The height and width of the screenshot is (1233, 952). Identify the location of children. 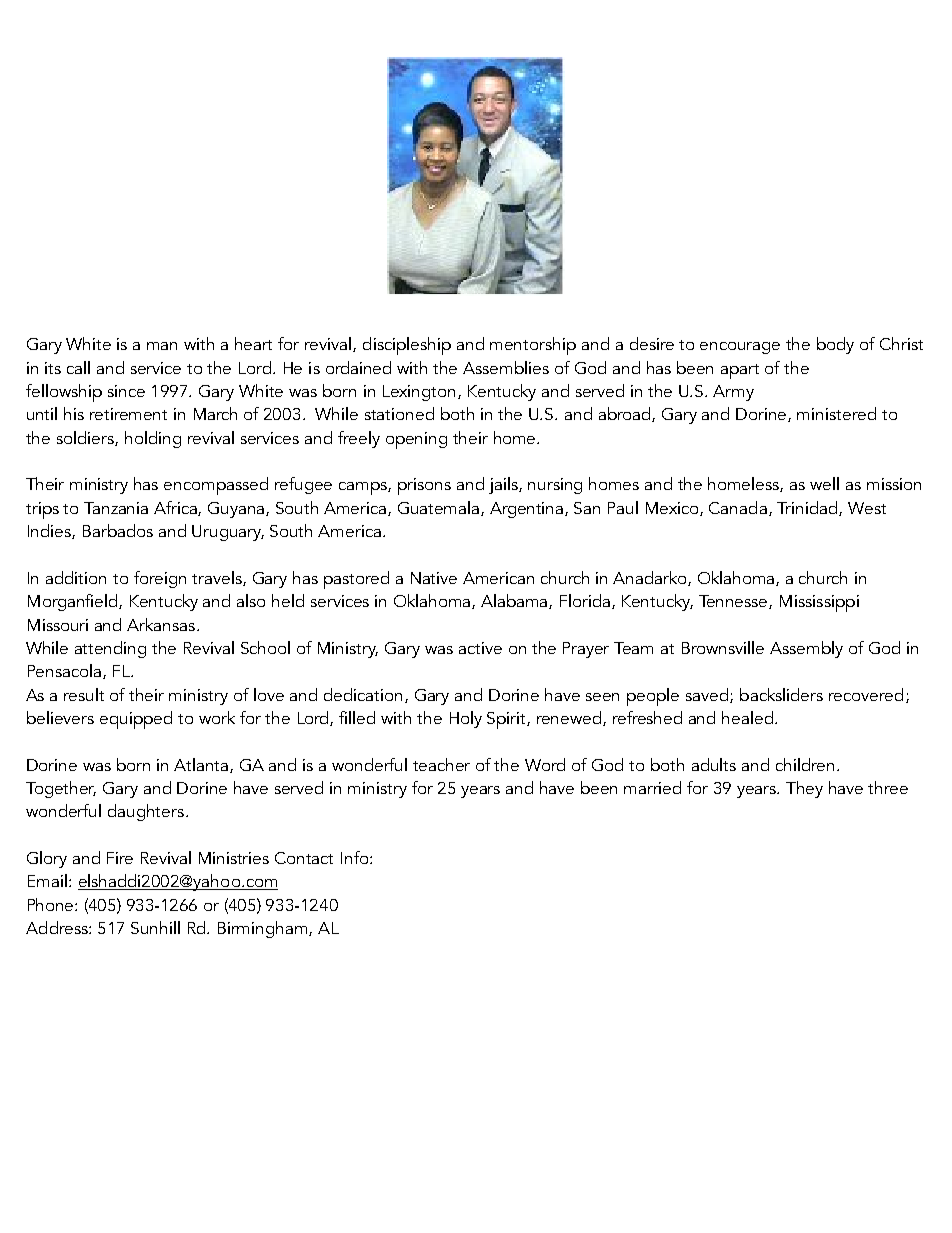
(805, 764).
